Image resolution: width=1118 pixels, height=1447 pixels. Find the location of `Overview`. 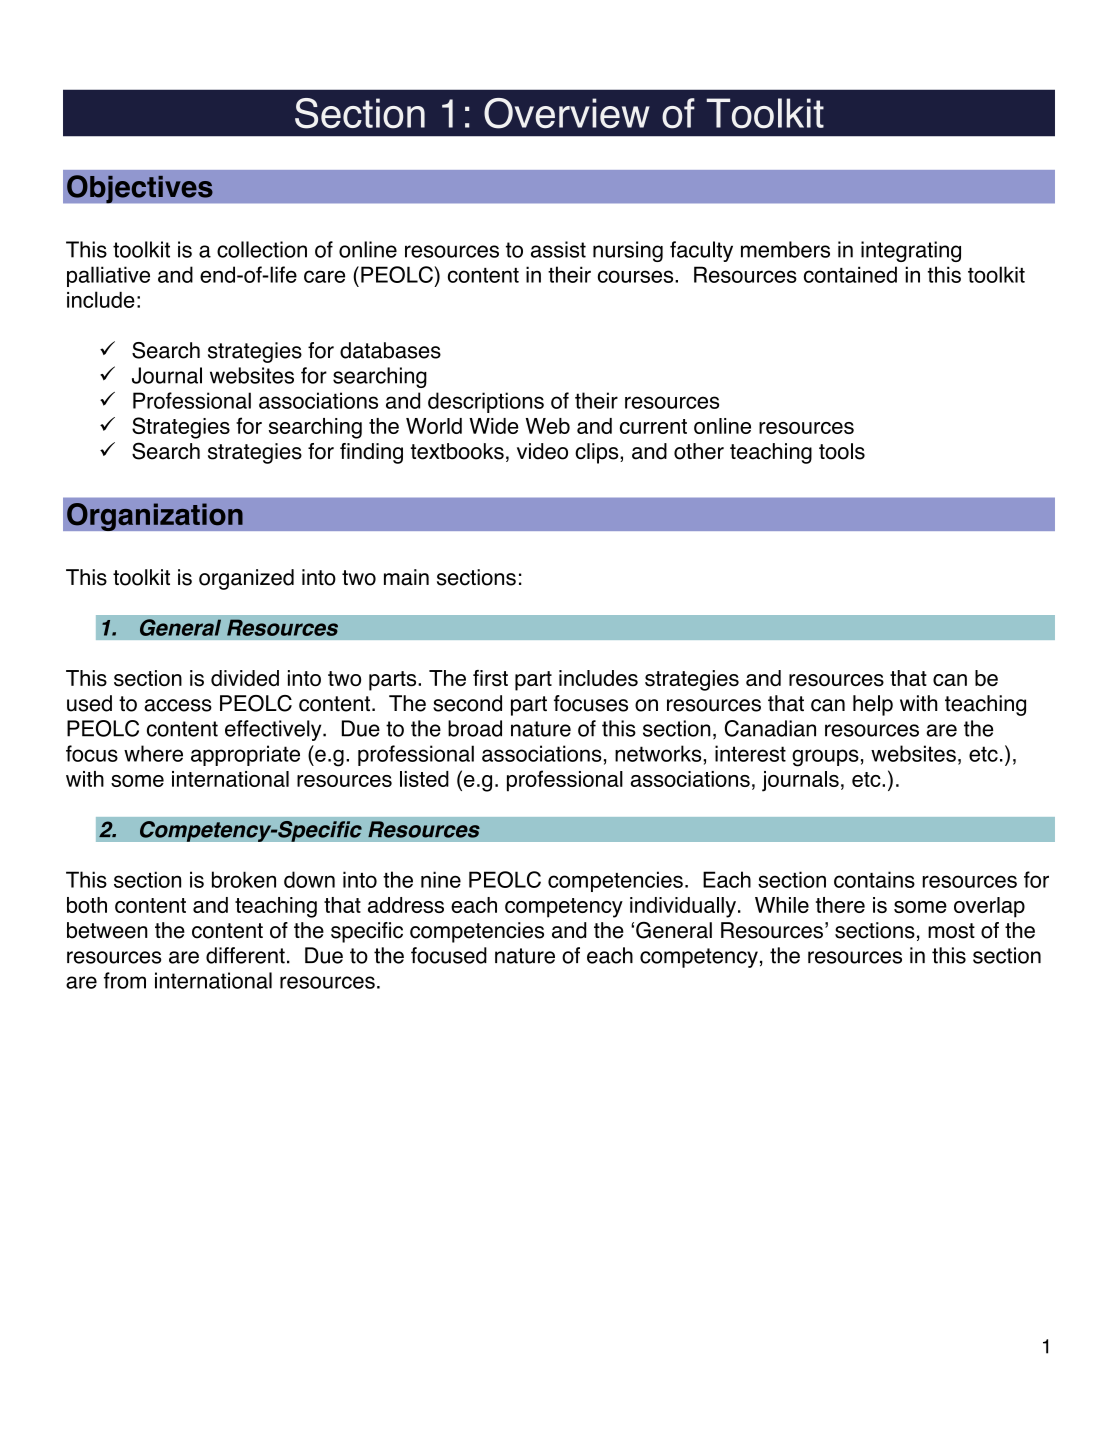

Overview is located at coordinates (567, 113).
